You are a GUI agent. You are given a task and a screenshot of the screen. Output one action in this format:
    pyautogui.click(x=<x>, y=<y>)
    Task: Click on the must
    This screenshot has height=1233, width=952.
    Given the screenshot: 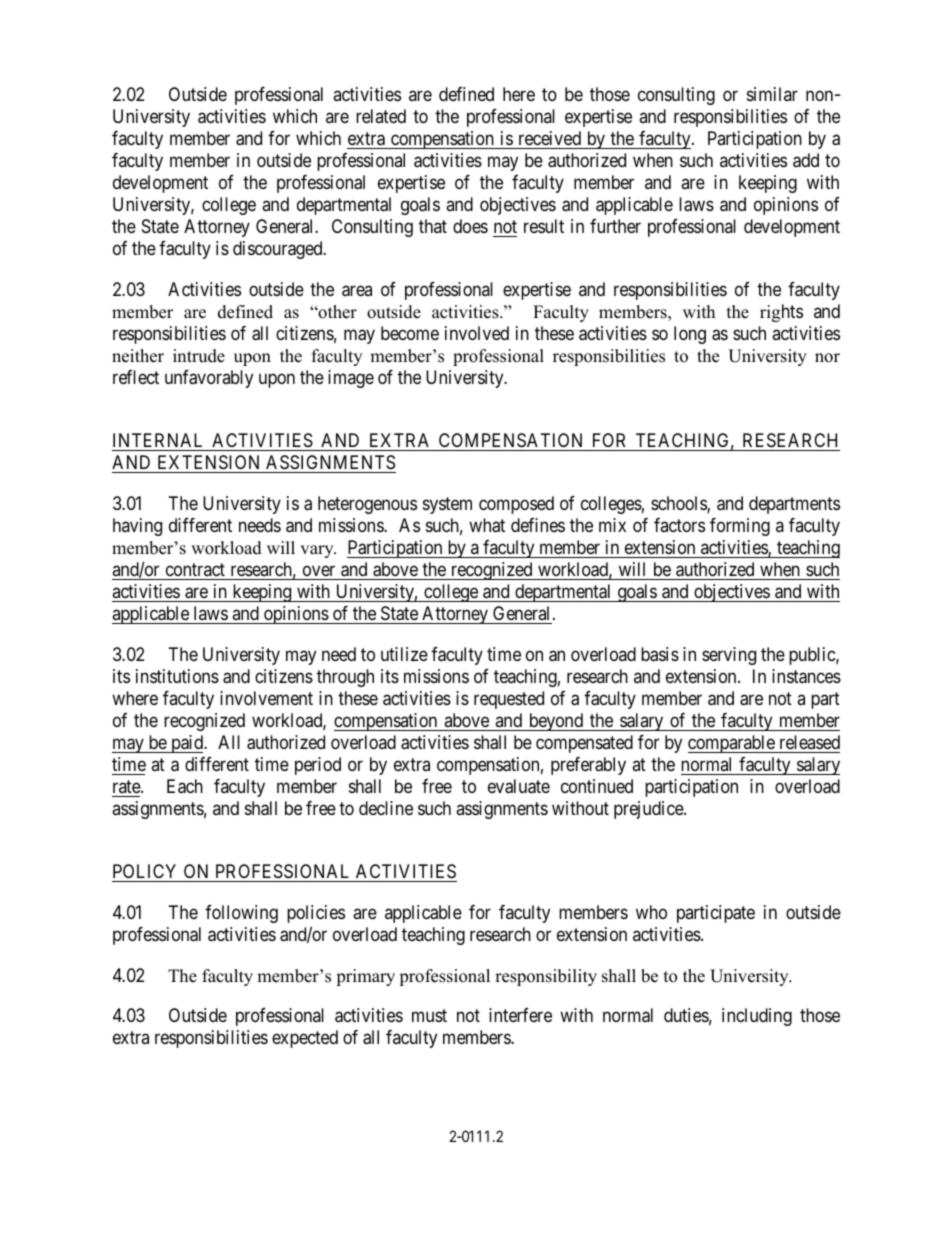 What is the action you would take?
    pyautogui.click(x=429, y=1016)
